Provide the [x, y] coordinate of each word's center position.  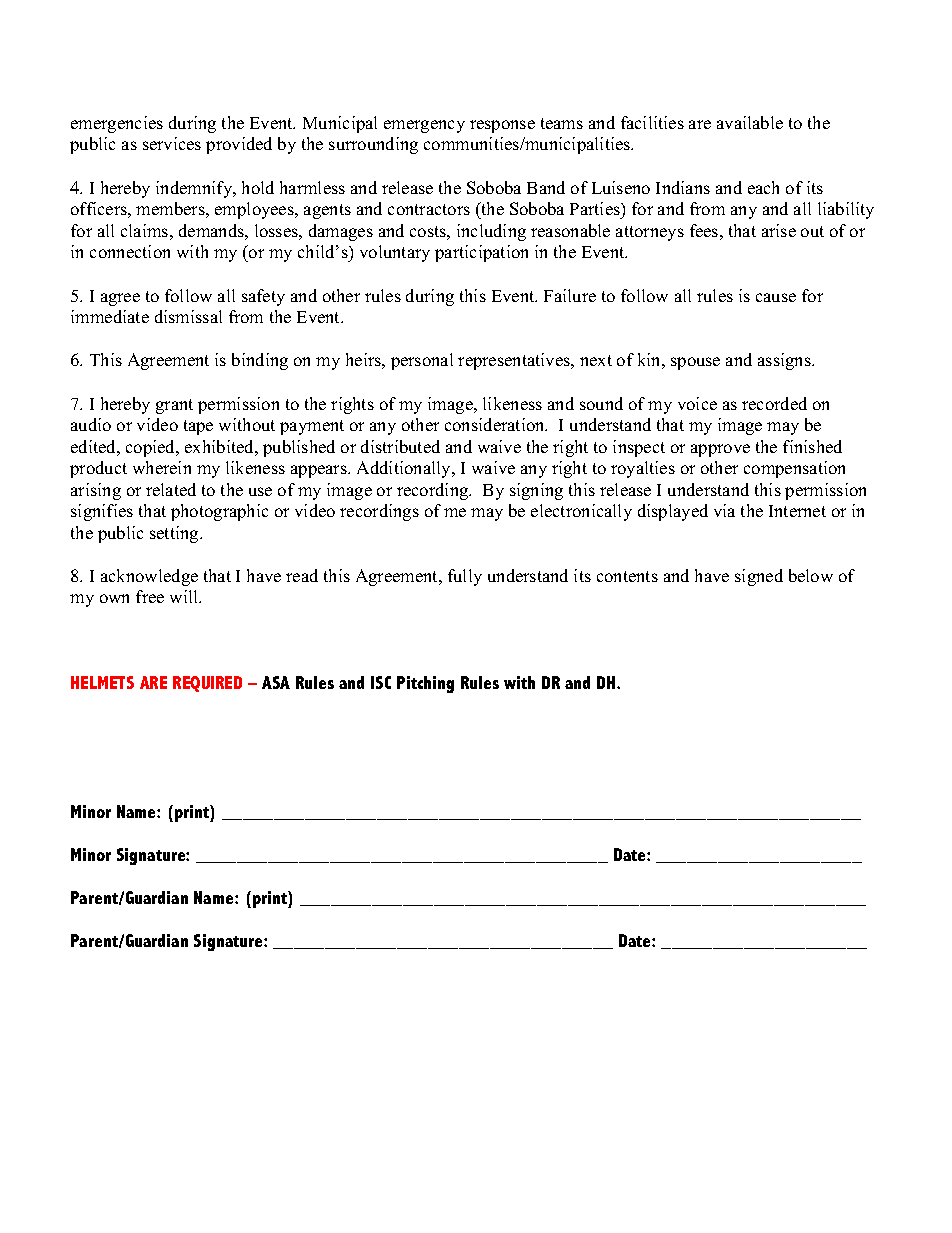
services [172, 143]
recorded [774, 403]
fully [465, 577]
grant [174, 406]
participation [481, 253]
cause [776, 297]
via [724, 510]
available [750, 122]
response [502, 126]
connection [130, 251]
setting [175, 534]
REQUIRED [207, 684]
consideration [496, 424]
